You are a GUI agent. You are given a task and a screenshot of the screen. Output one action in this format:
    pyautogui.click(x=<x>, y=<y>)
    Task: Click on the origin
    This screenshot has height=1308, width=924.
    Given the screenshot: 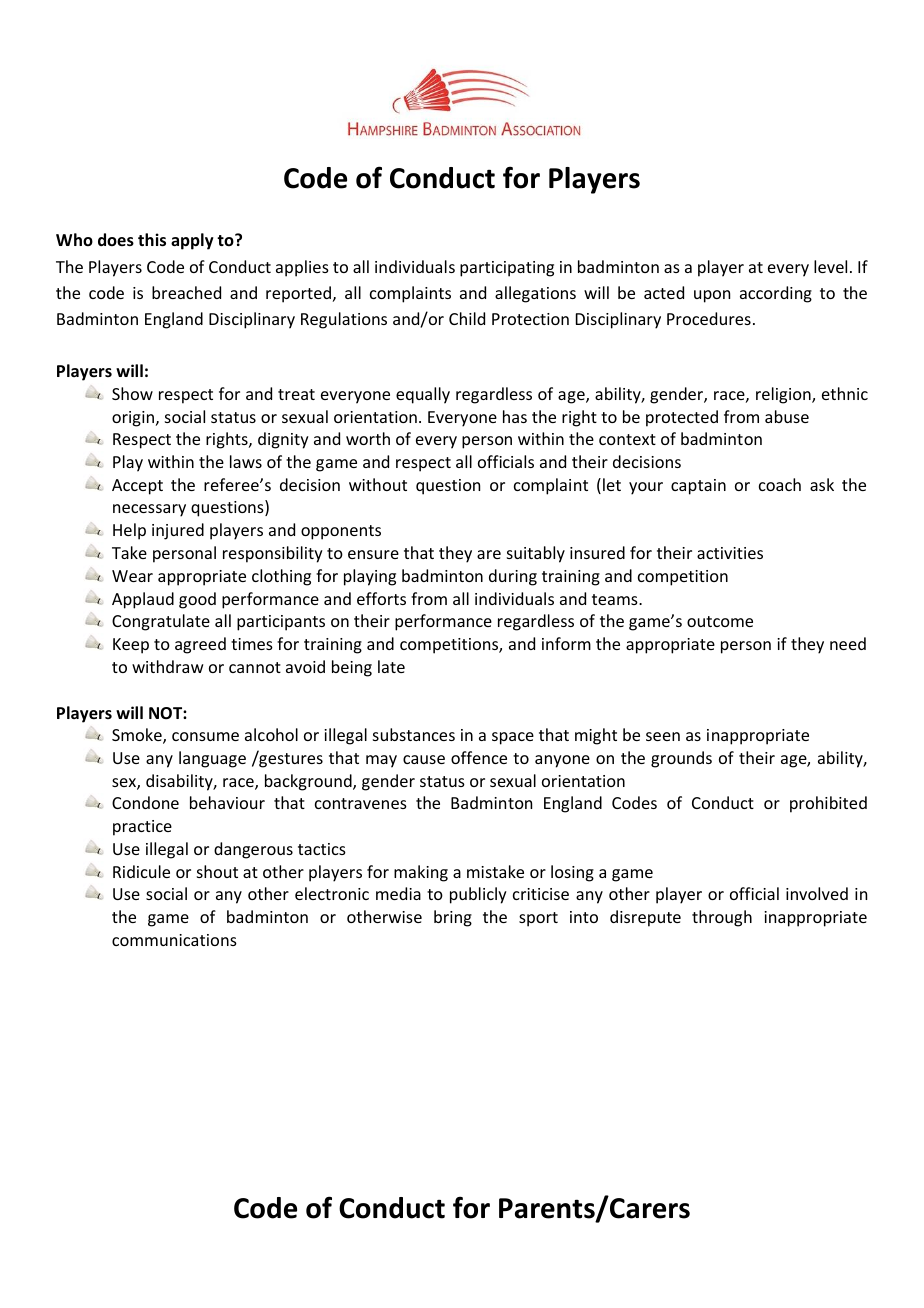 What is the action you would take?
    pyautogui.click(x=134, y=419)
